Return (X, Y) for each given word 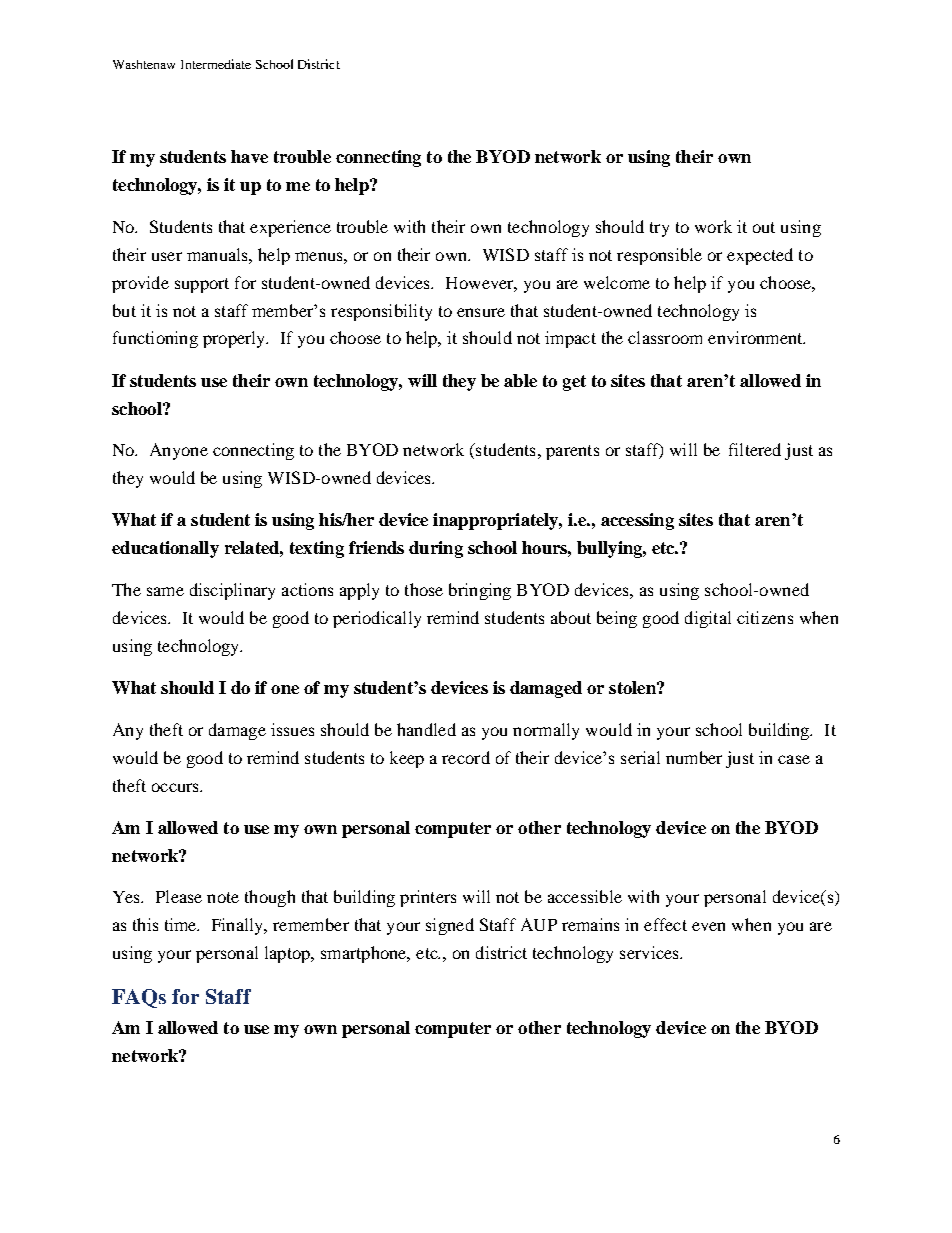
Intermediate (216, 64)
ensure (481, 312)
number (694, 757)
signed (450, 926)
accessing (637, 521)
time (182, 924)
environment (756, 337)
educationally (165, 549)
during (436, 549)
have (249, 156)
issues (292, 729)
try (659, 229)
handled (426, 729)
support (202, 285)
